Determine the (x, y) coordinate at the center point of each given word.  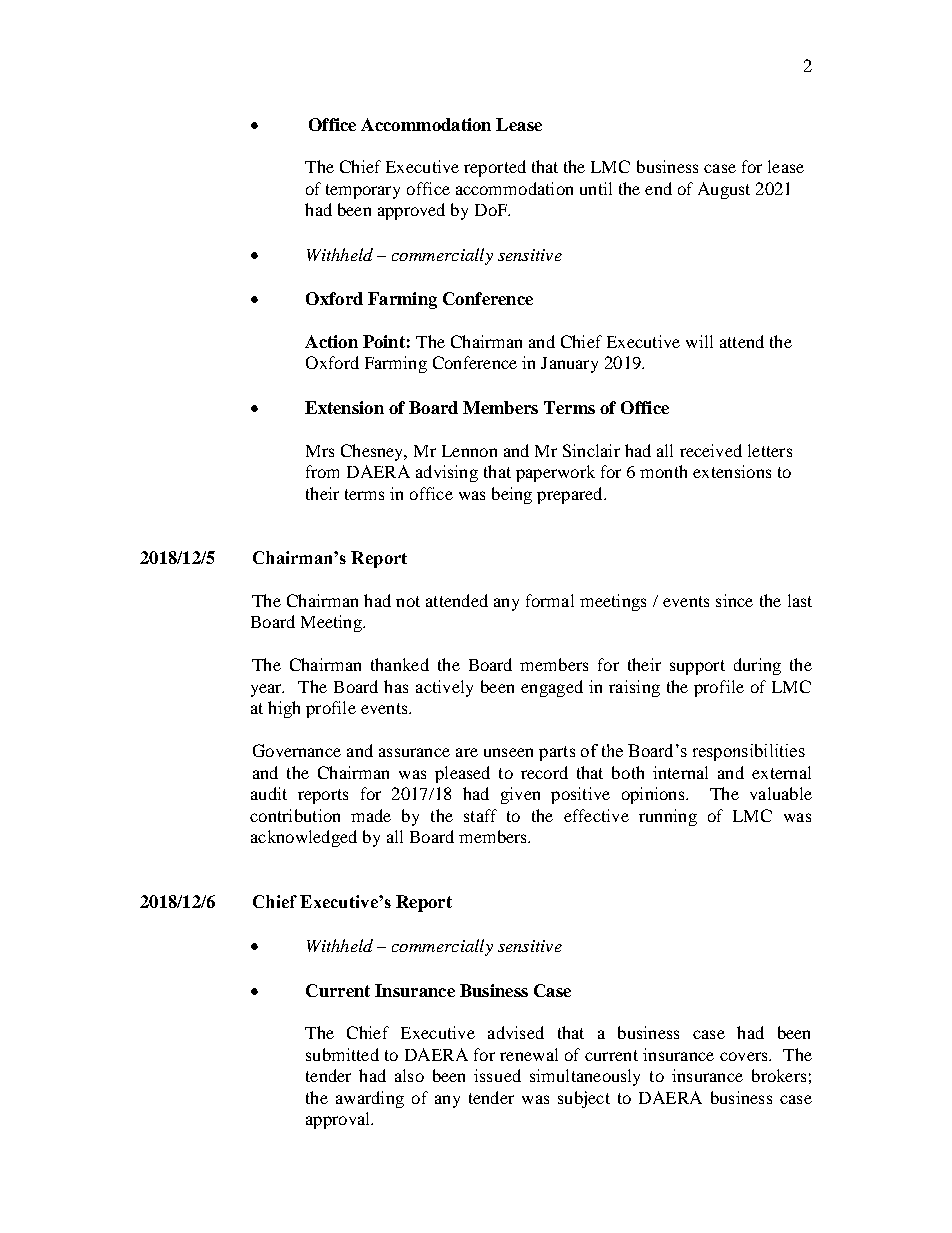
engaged (552, 688)
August (724, 190)
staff (480, 815)
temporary (363, 191)
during (757, 666)
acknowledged (304, 838)
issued (497, 1075)
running (668, 817)
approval (339, 1120)
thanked (400, 664)
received (711, 450)
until (596, 188)
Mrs (320, 451)
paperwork (555, 473)
